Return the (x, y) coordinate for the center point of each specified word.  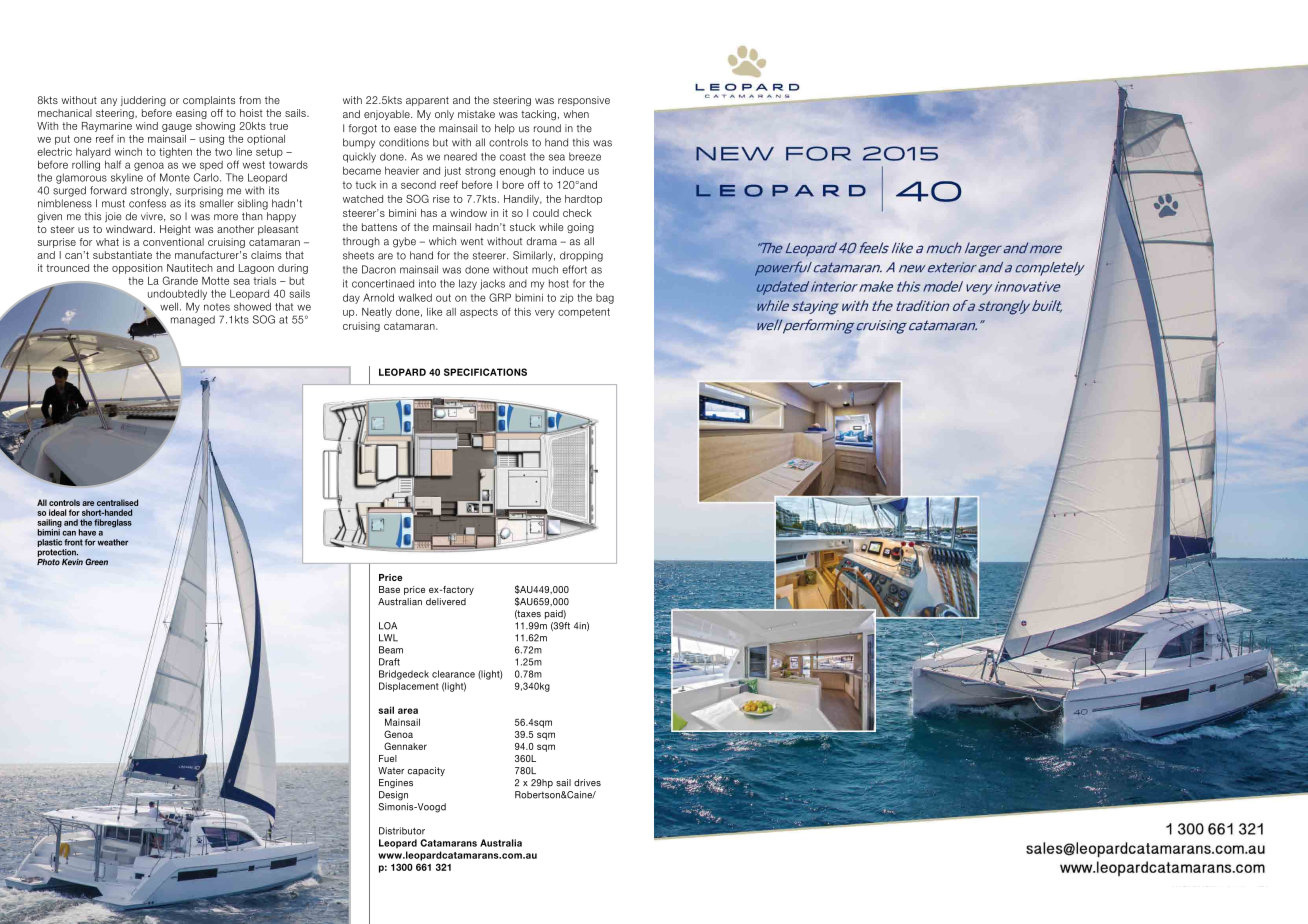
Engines (396, 783)
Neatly (377, 313)
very (545, 314)
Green (96, 561)
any (109, 102)
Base (389, 589)
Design (393, 796)
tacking (538, 115)
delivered (446, 602)
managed (193, 320)
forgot (363, 129)
